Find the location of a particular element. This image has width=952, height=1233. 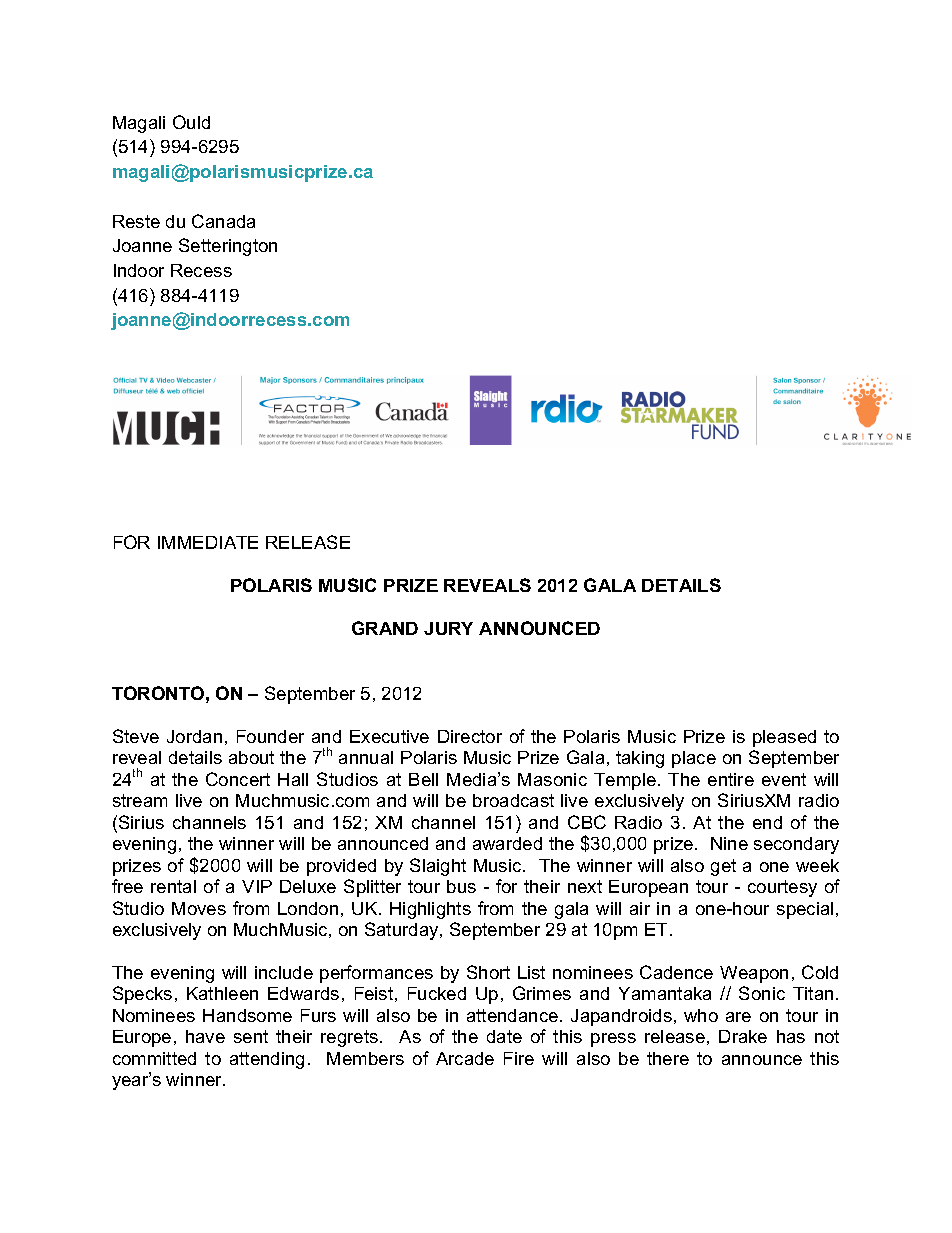

Setterington is located at coordinates (228, 247).
